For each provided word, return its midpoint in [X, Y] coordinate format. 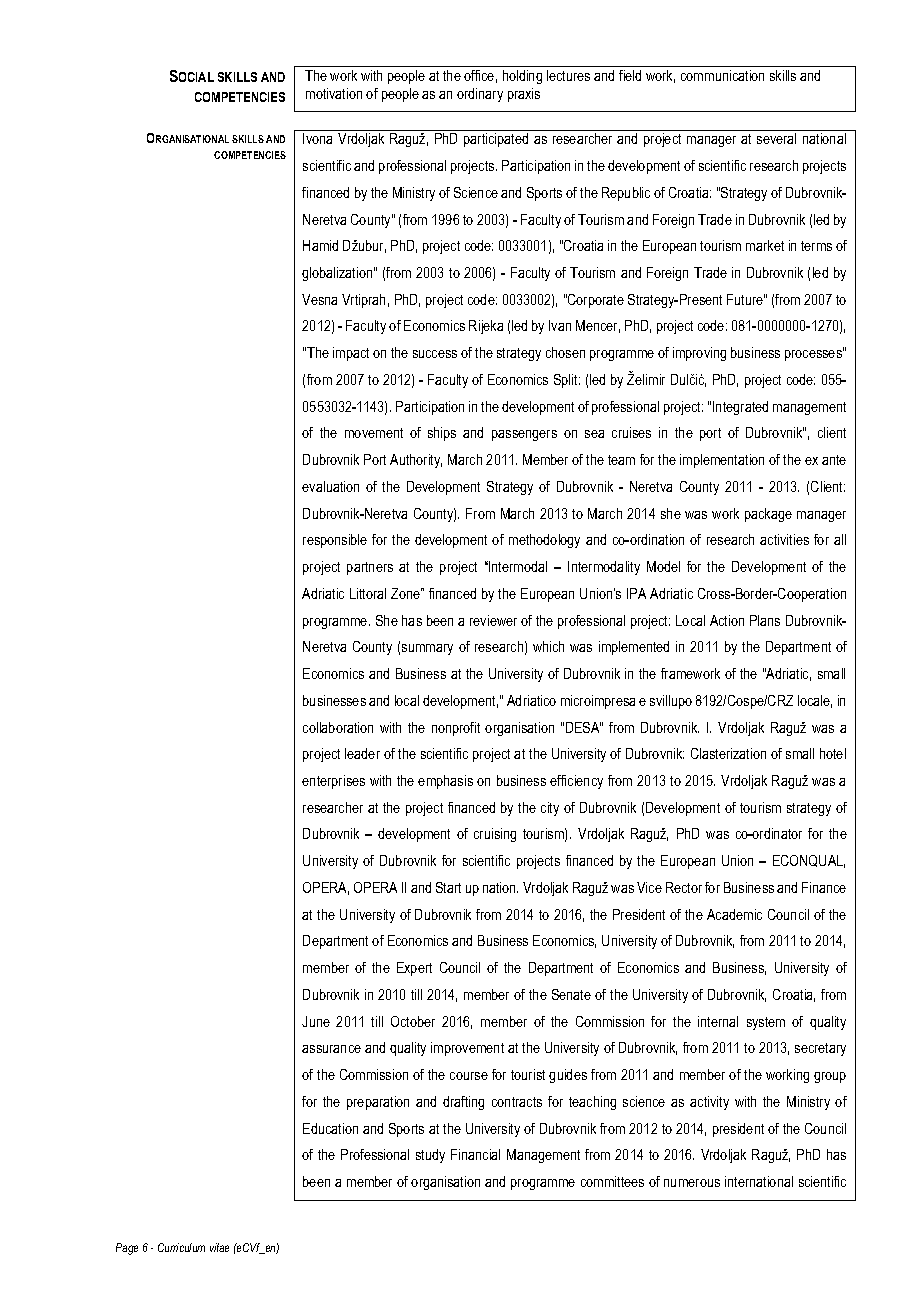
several [776, 138]
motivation [334, 93]
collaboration [338, 727]
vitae [219, 1247]
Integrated [740, 408]
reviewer [493, 620]
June [316, 1021]
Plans [765, 620]
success [435, 354]
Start [448, 887]
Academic [734, 914]
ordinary [480, 95]
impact [351, 354]
